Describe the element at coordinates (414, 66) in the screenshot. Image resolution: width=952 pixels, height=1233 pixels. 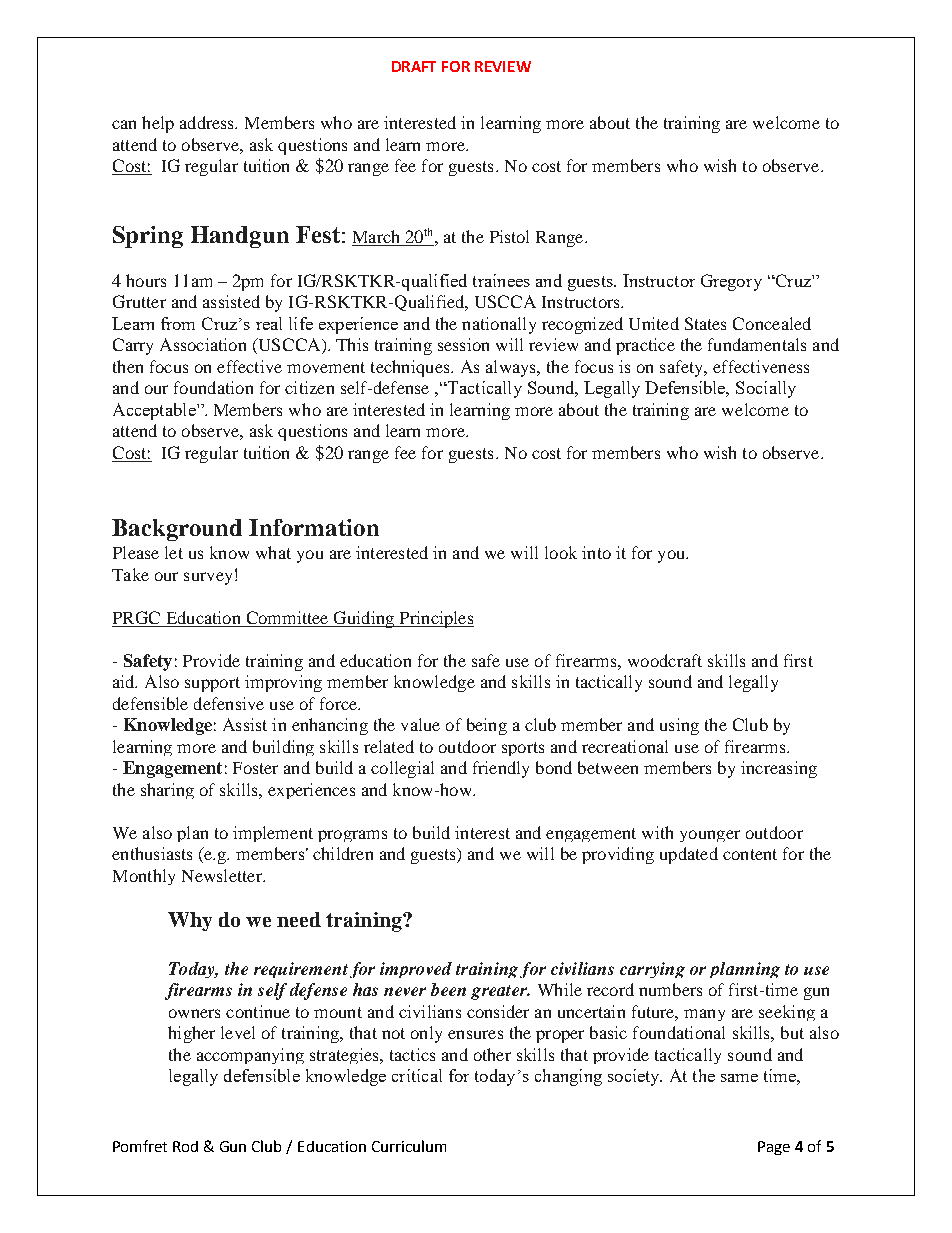
I see `DRAFT` at that location.
